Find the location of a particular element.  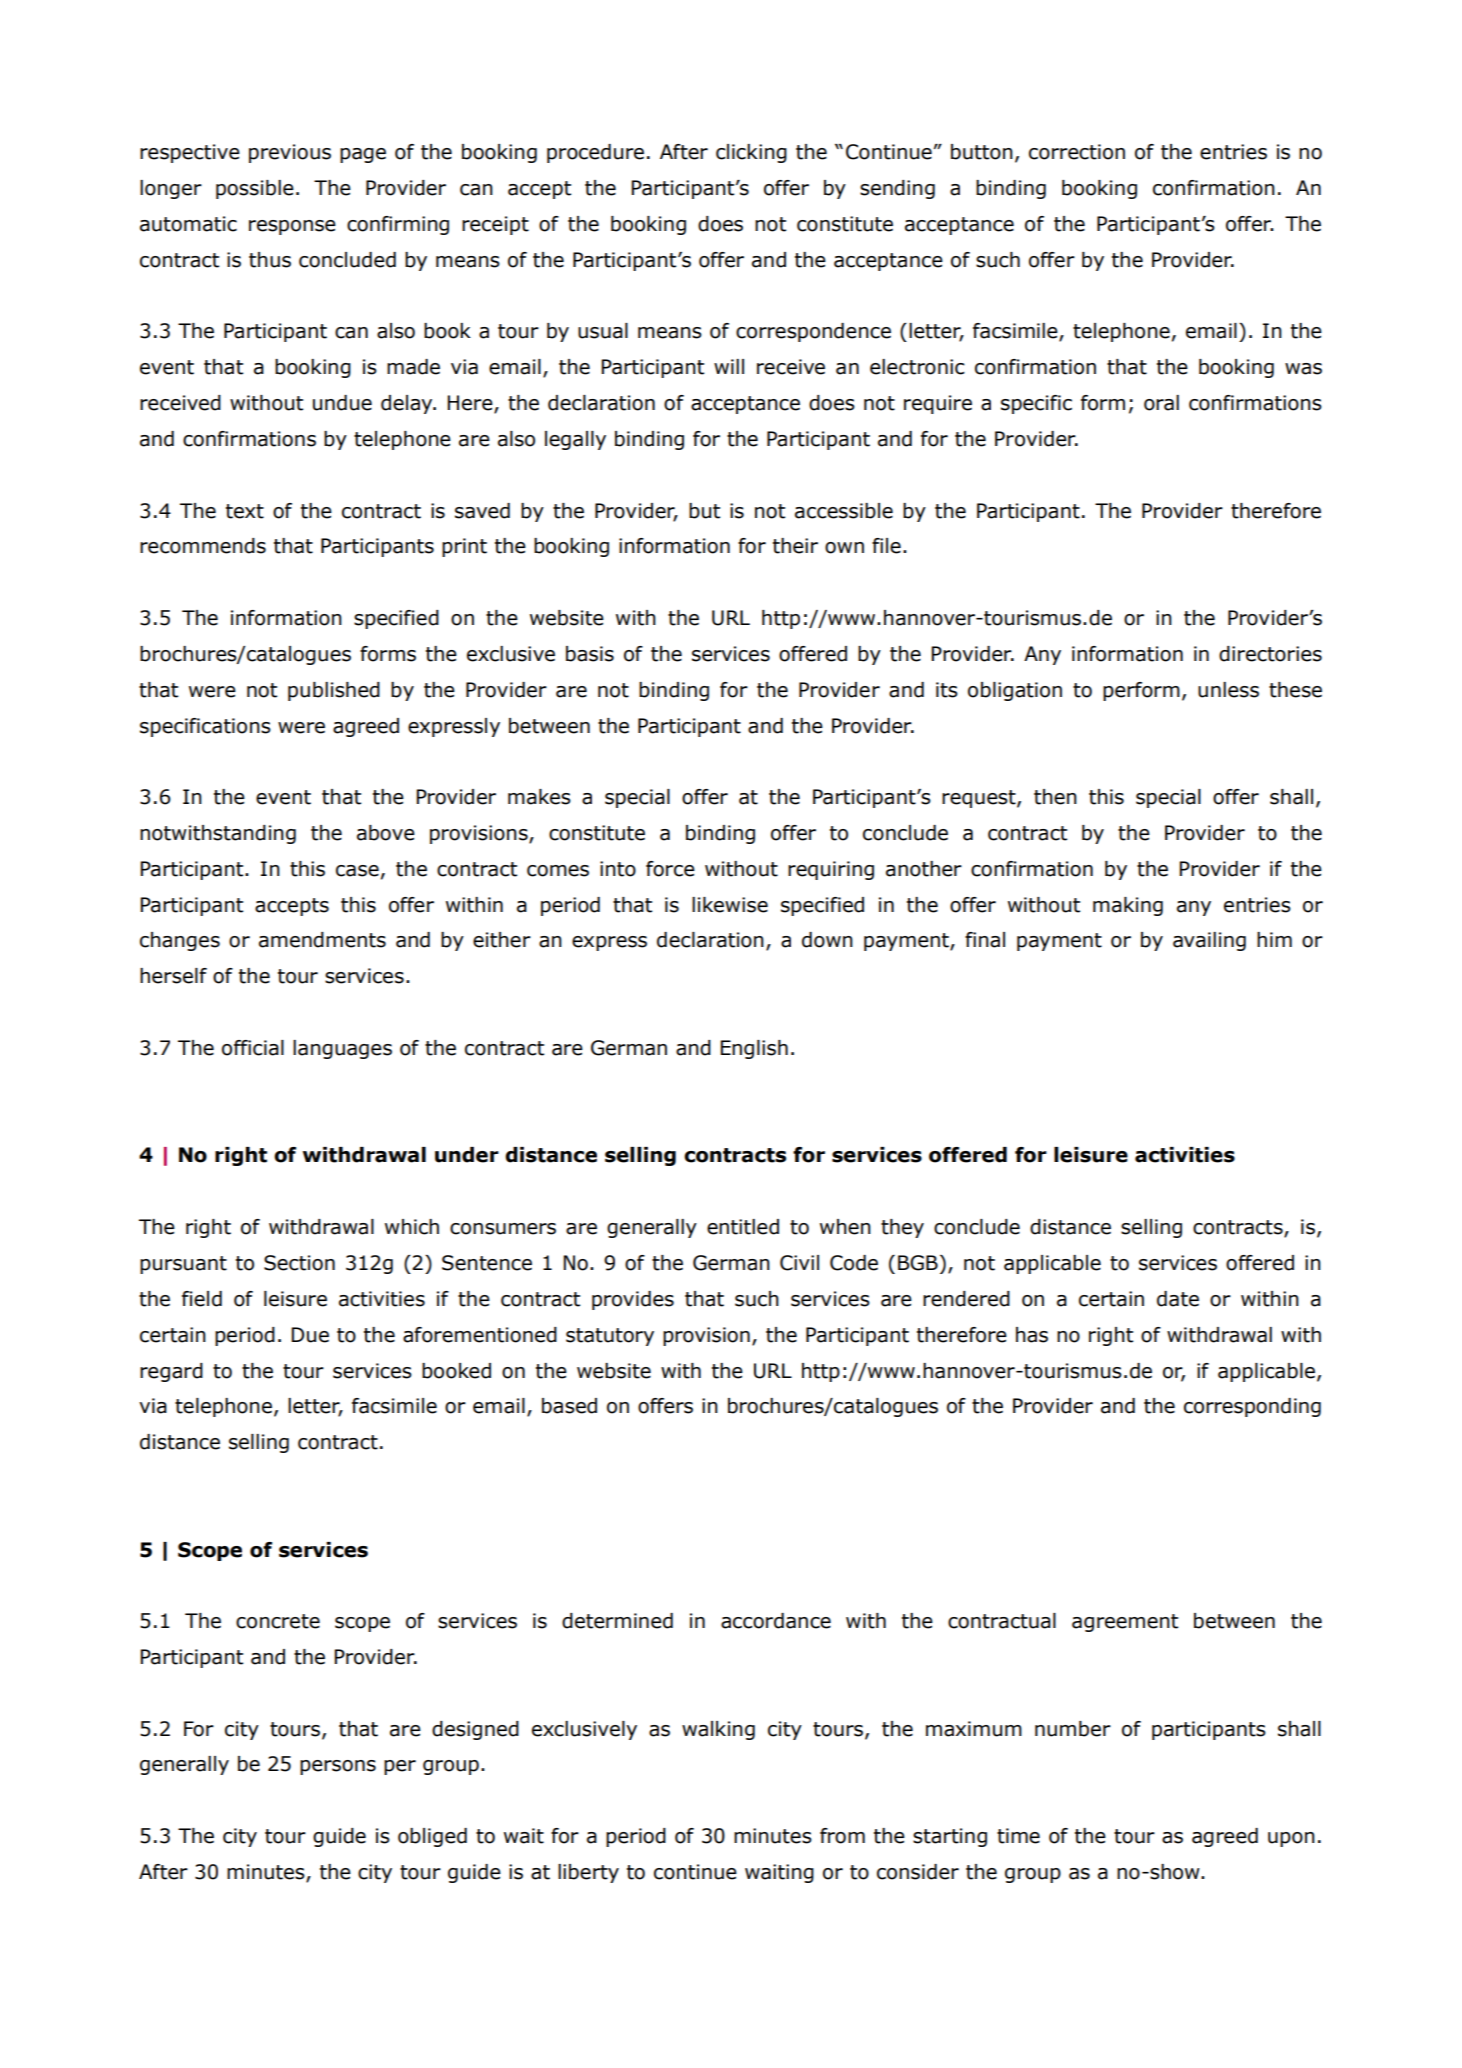

clicking is located at coordinates (751, 153).
